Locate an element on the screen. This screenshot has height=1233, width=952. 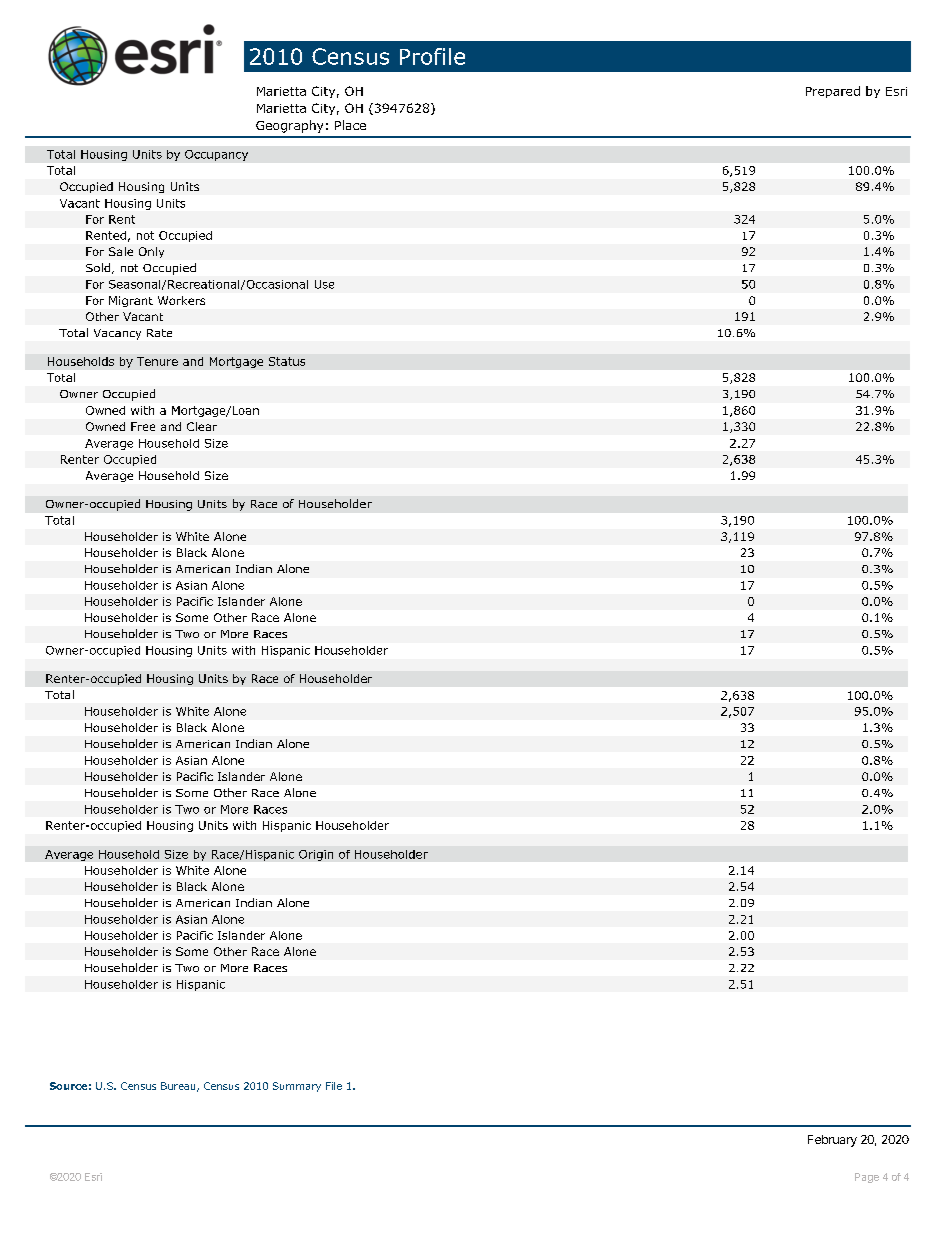
Origin is located at coordinates (316, 855).
